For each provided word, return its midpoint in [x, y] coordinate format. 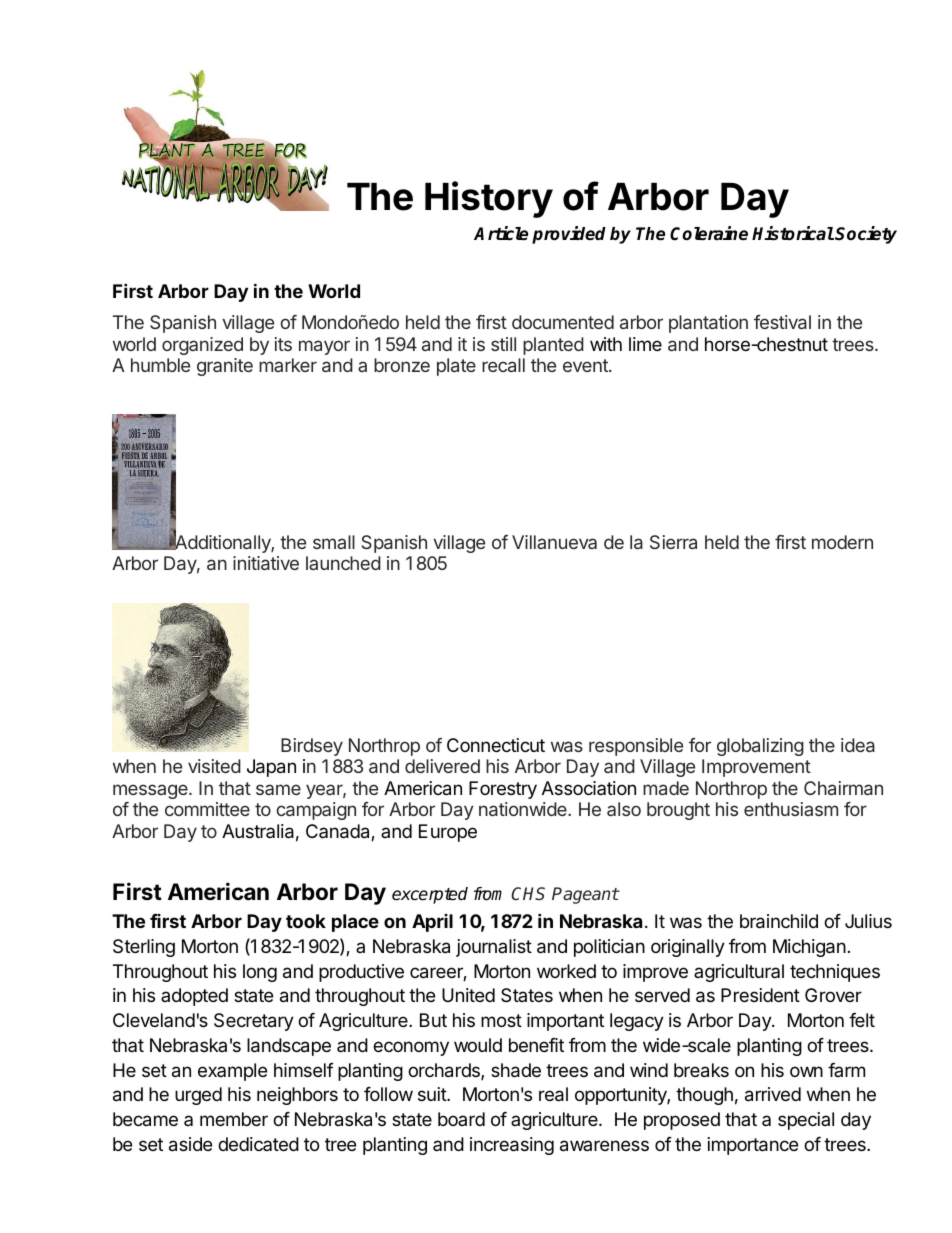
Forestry [503, 790]
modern [842, 542]
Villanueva [554, 542]
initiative [266, 563]
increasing [512, 1146]
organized [202, 346]
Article [501, 233]
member [234, 1119]
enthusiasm [791, 809]
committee [207, 809]
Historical [793, 233]
